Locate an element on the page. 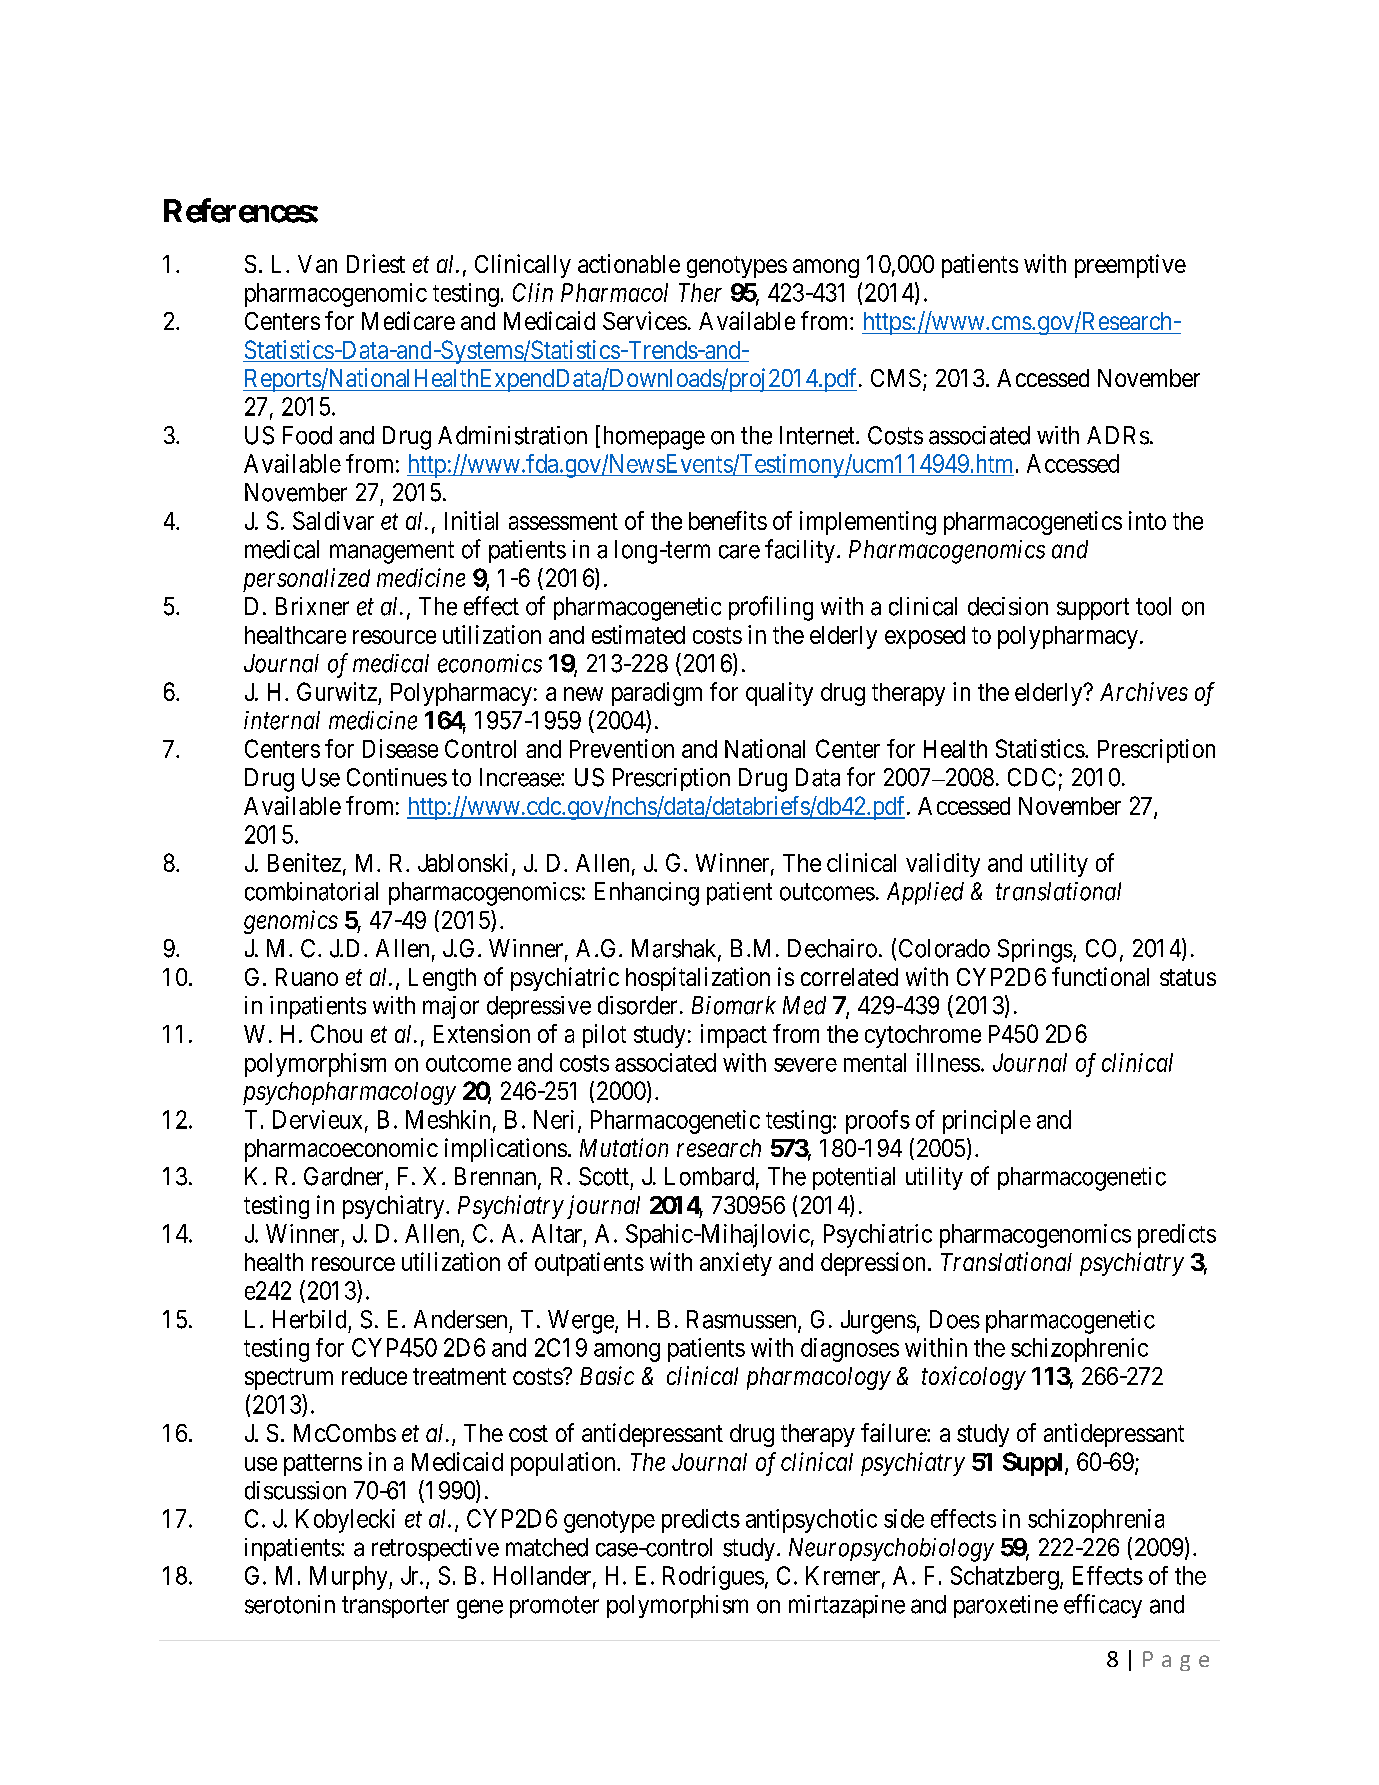 Image resolution: width=1379 pixels, height=1785 pixels. Springs is located at coordinates (1035, 951).
